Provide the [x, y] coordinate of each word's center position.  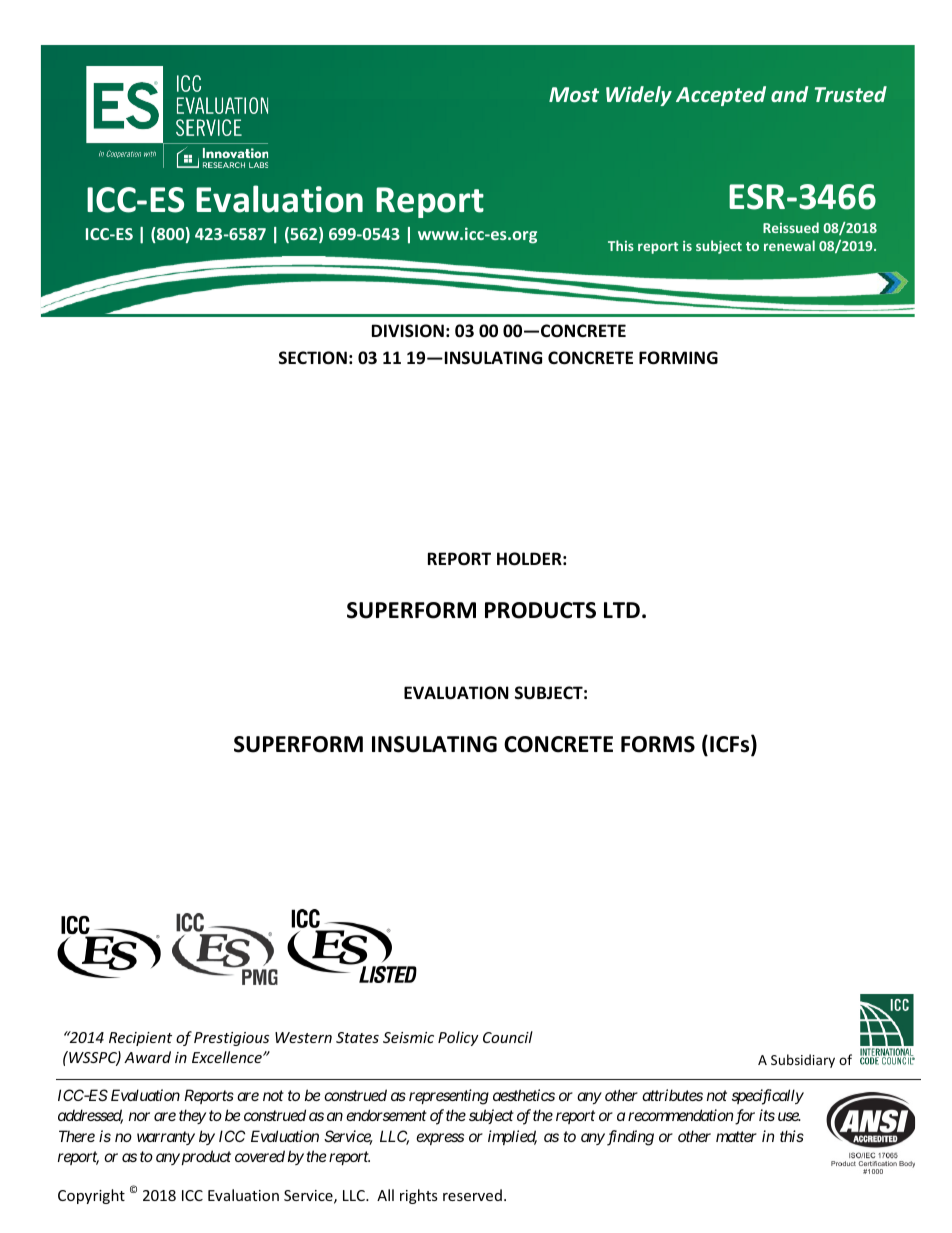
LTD [622, 610]
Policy [458, 1038]
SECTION [313, 358]
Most [574, 94]
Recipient [140, 1039]
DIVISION [408, 331]
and [789, 94]
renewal [789, 245]
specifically [768, 1097]
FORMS [658, 744]
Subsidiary [803, 1061]
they [192, 1116]
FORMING [678, 358]
